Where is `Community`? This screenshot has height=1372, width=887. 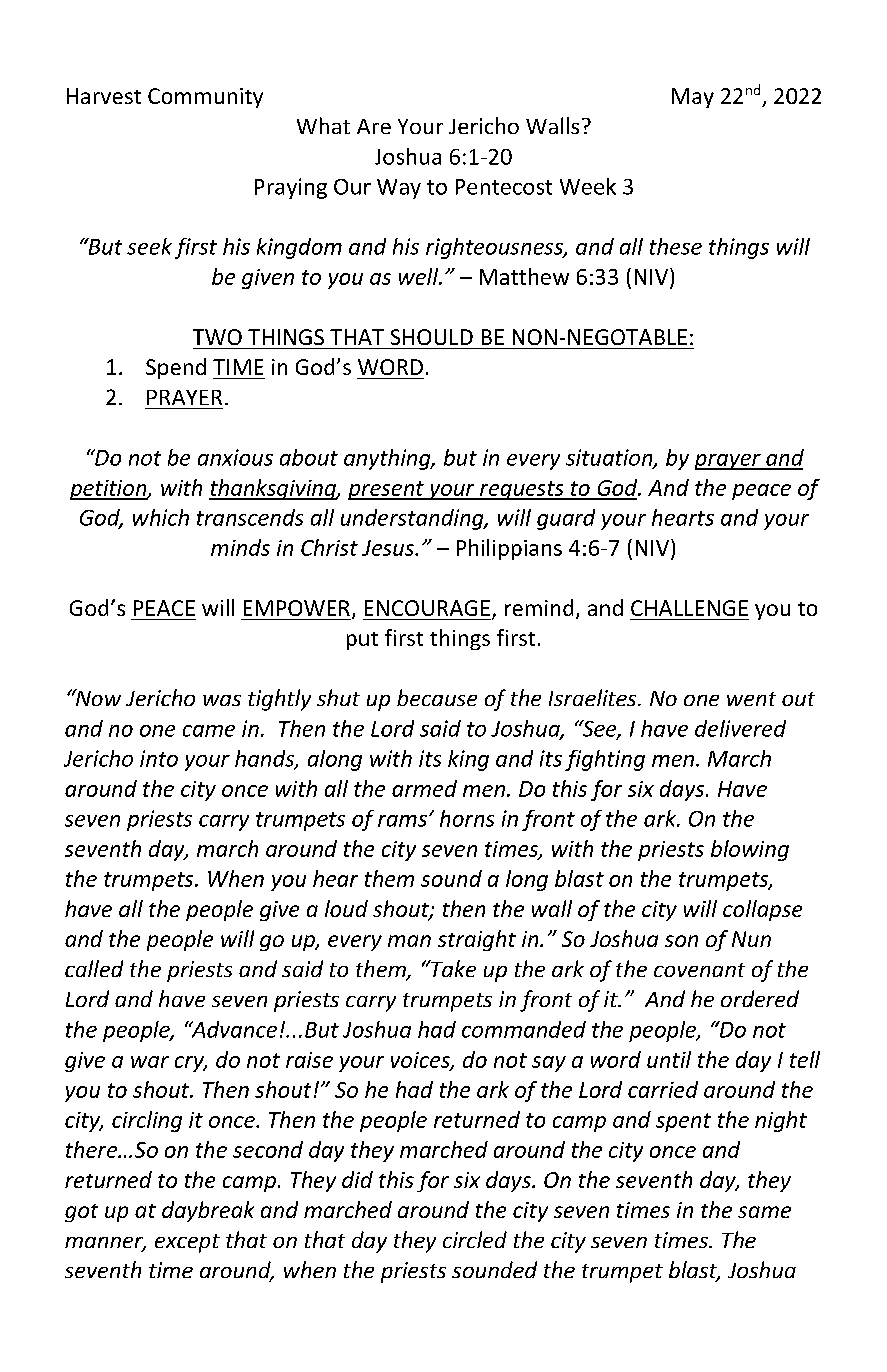 Community is located at coordinates (205, 98).
